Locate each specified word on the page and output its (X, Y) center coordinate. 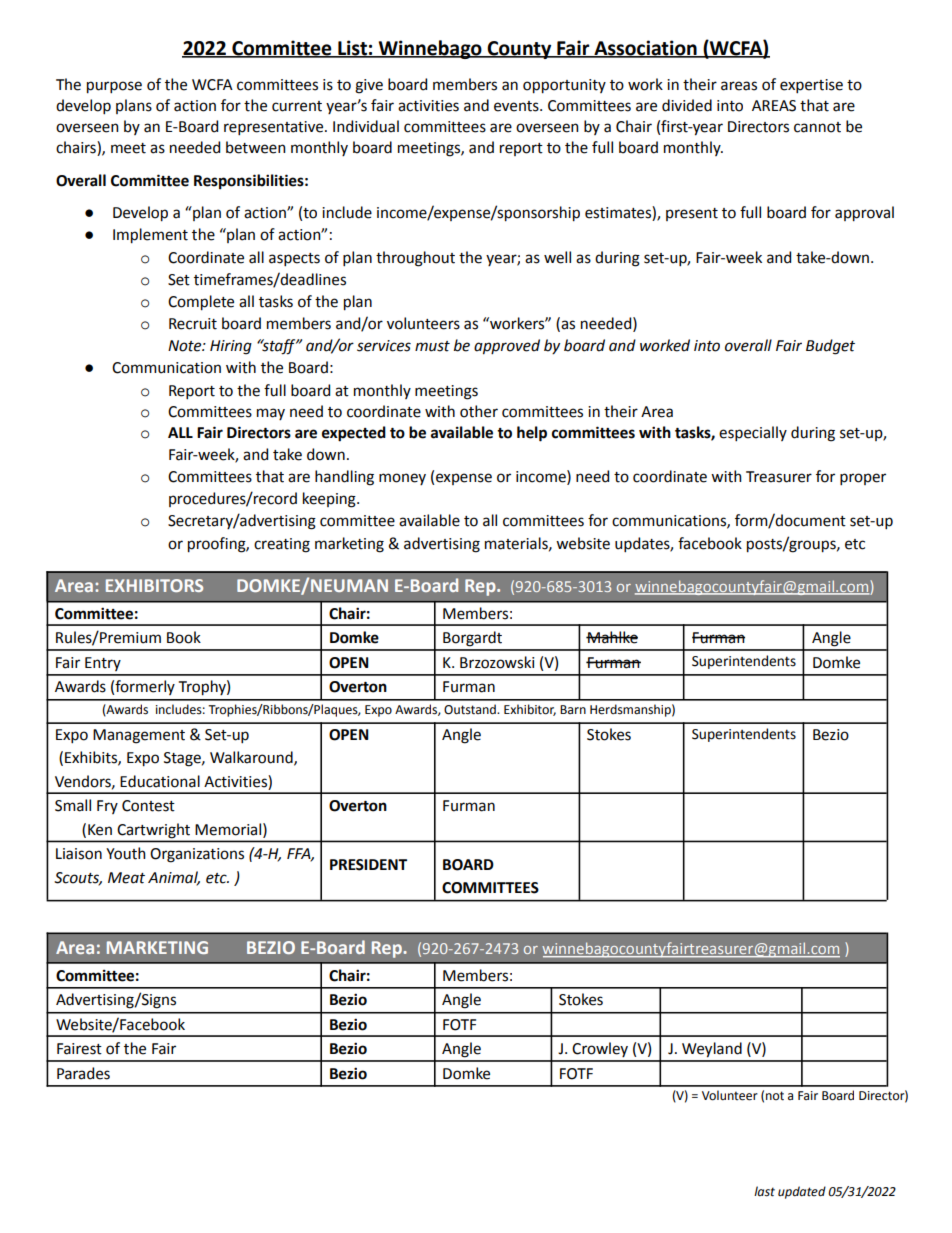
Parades (83, 1073)
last (764, 1191)
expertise (811, 86)
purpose (114, 87)
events (517, 106)
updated (802, 1192)
